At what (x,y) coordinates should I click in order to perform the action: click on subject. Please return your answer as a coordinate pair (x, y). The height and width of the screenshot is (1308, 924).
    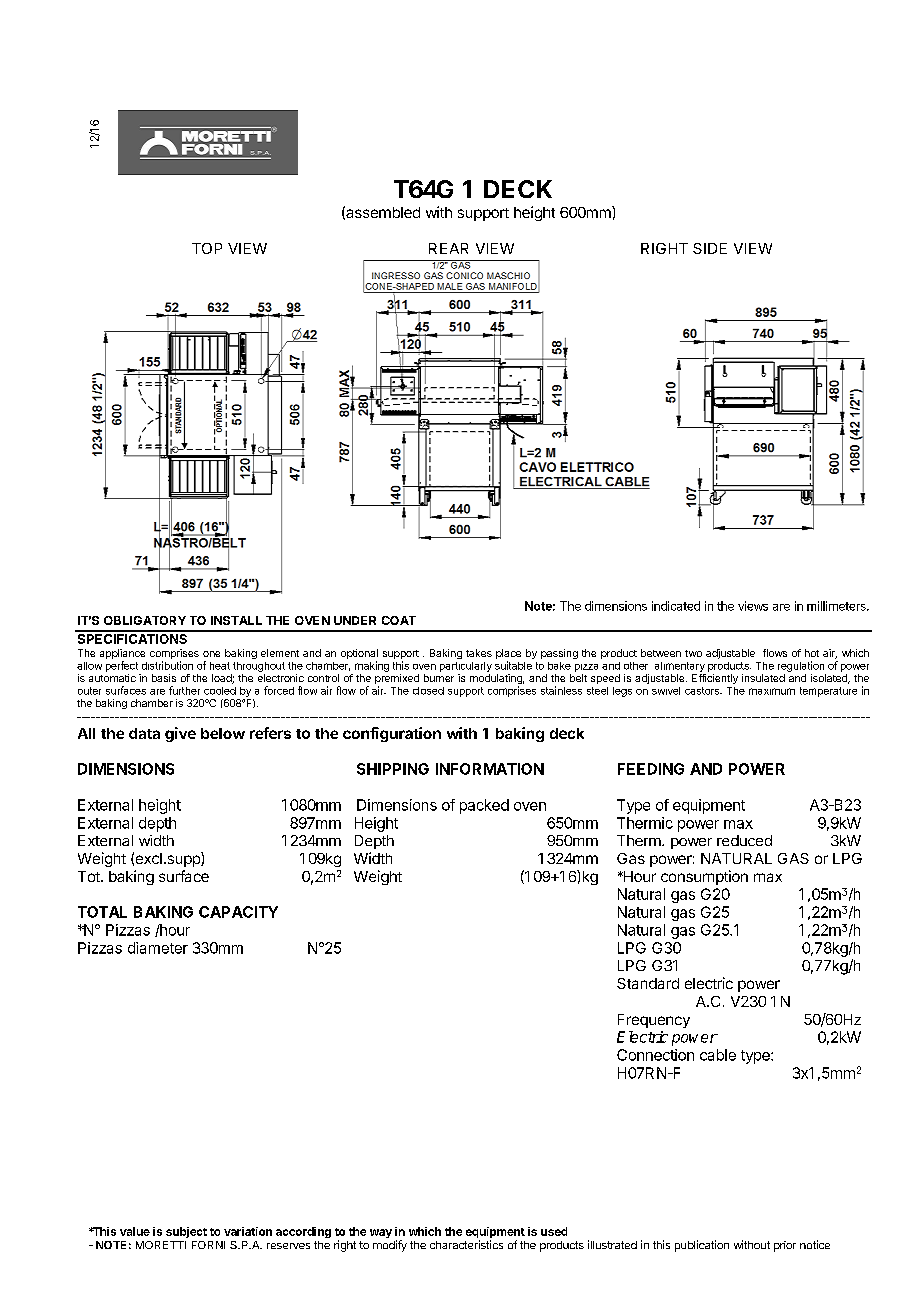
    Looking at the image, I should click on (186, 1232).
